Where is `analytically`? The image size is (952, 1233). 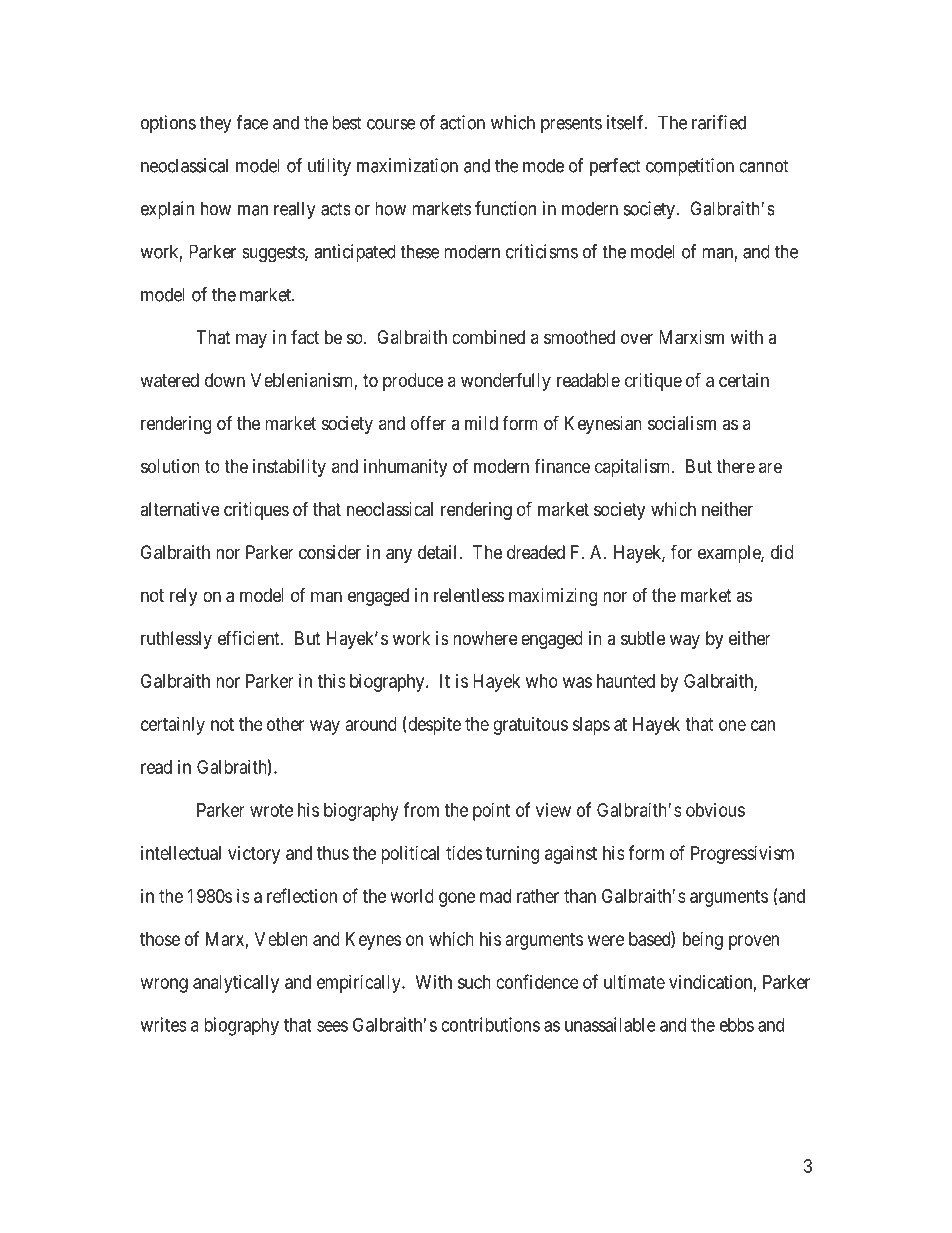 analytically is located at coordinates (236, 984).
